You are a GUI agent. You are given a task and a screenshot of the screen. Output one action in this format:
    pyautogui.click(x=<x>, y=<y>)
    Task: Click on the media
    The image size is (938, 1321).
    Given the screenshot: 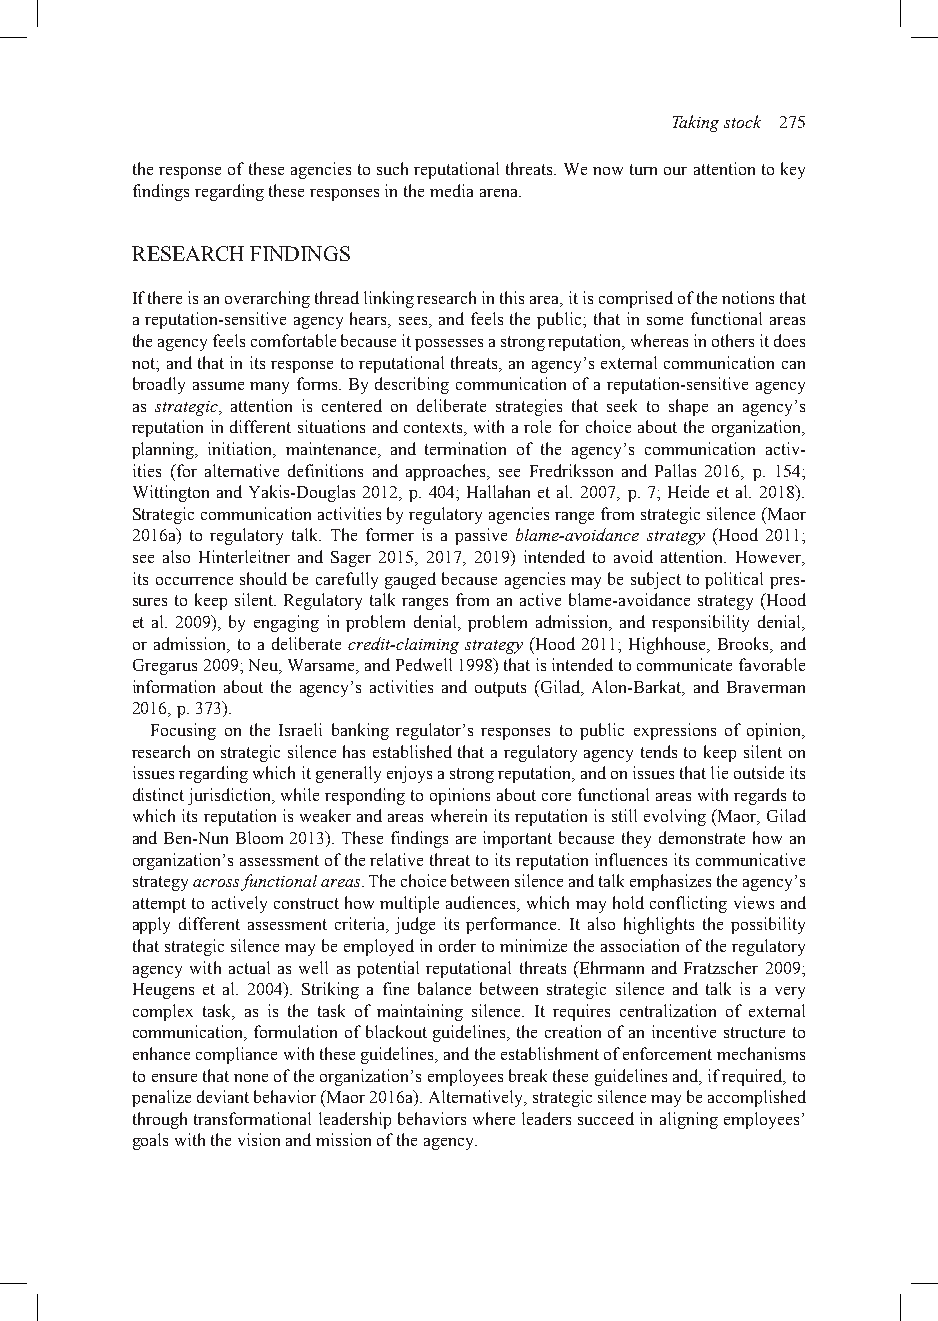 What is the action you would take?
    pyautogui.click(x=451, y=190)
